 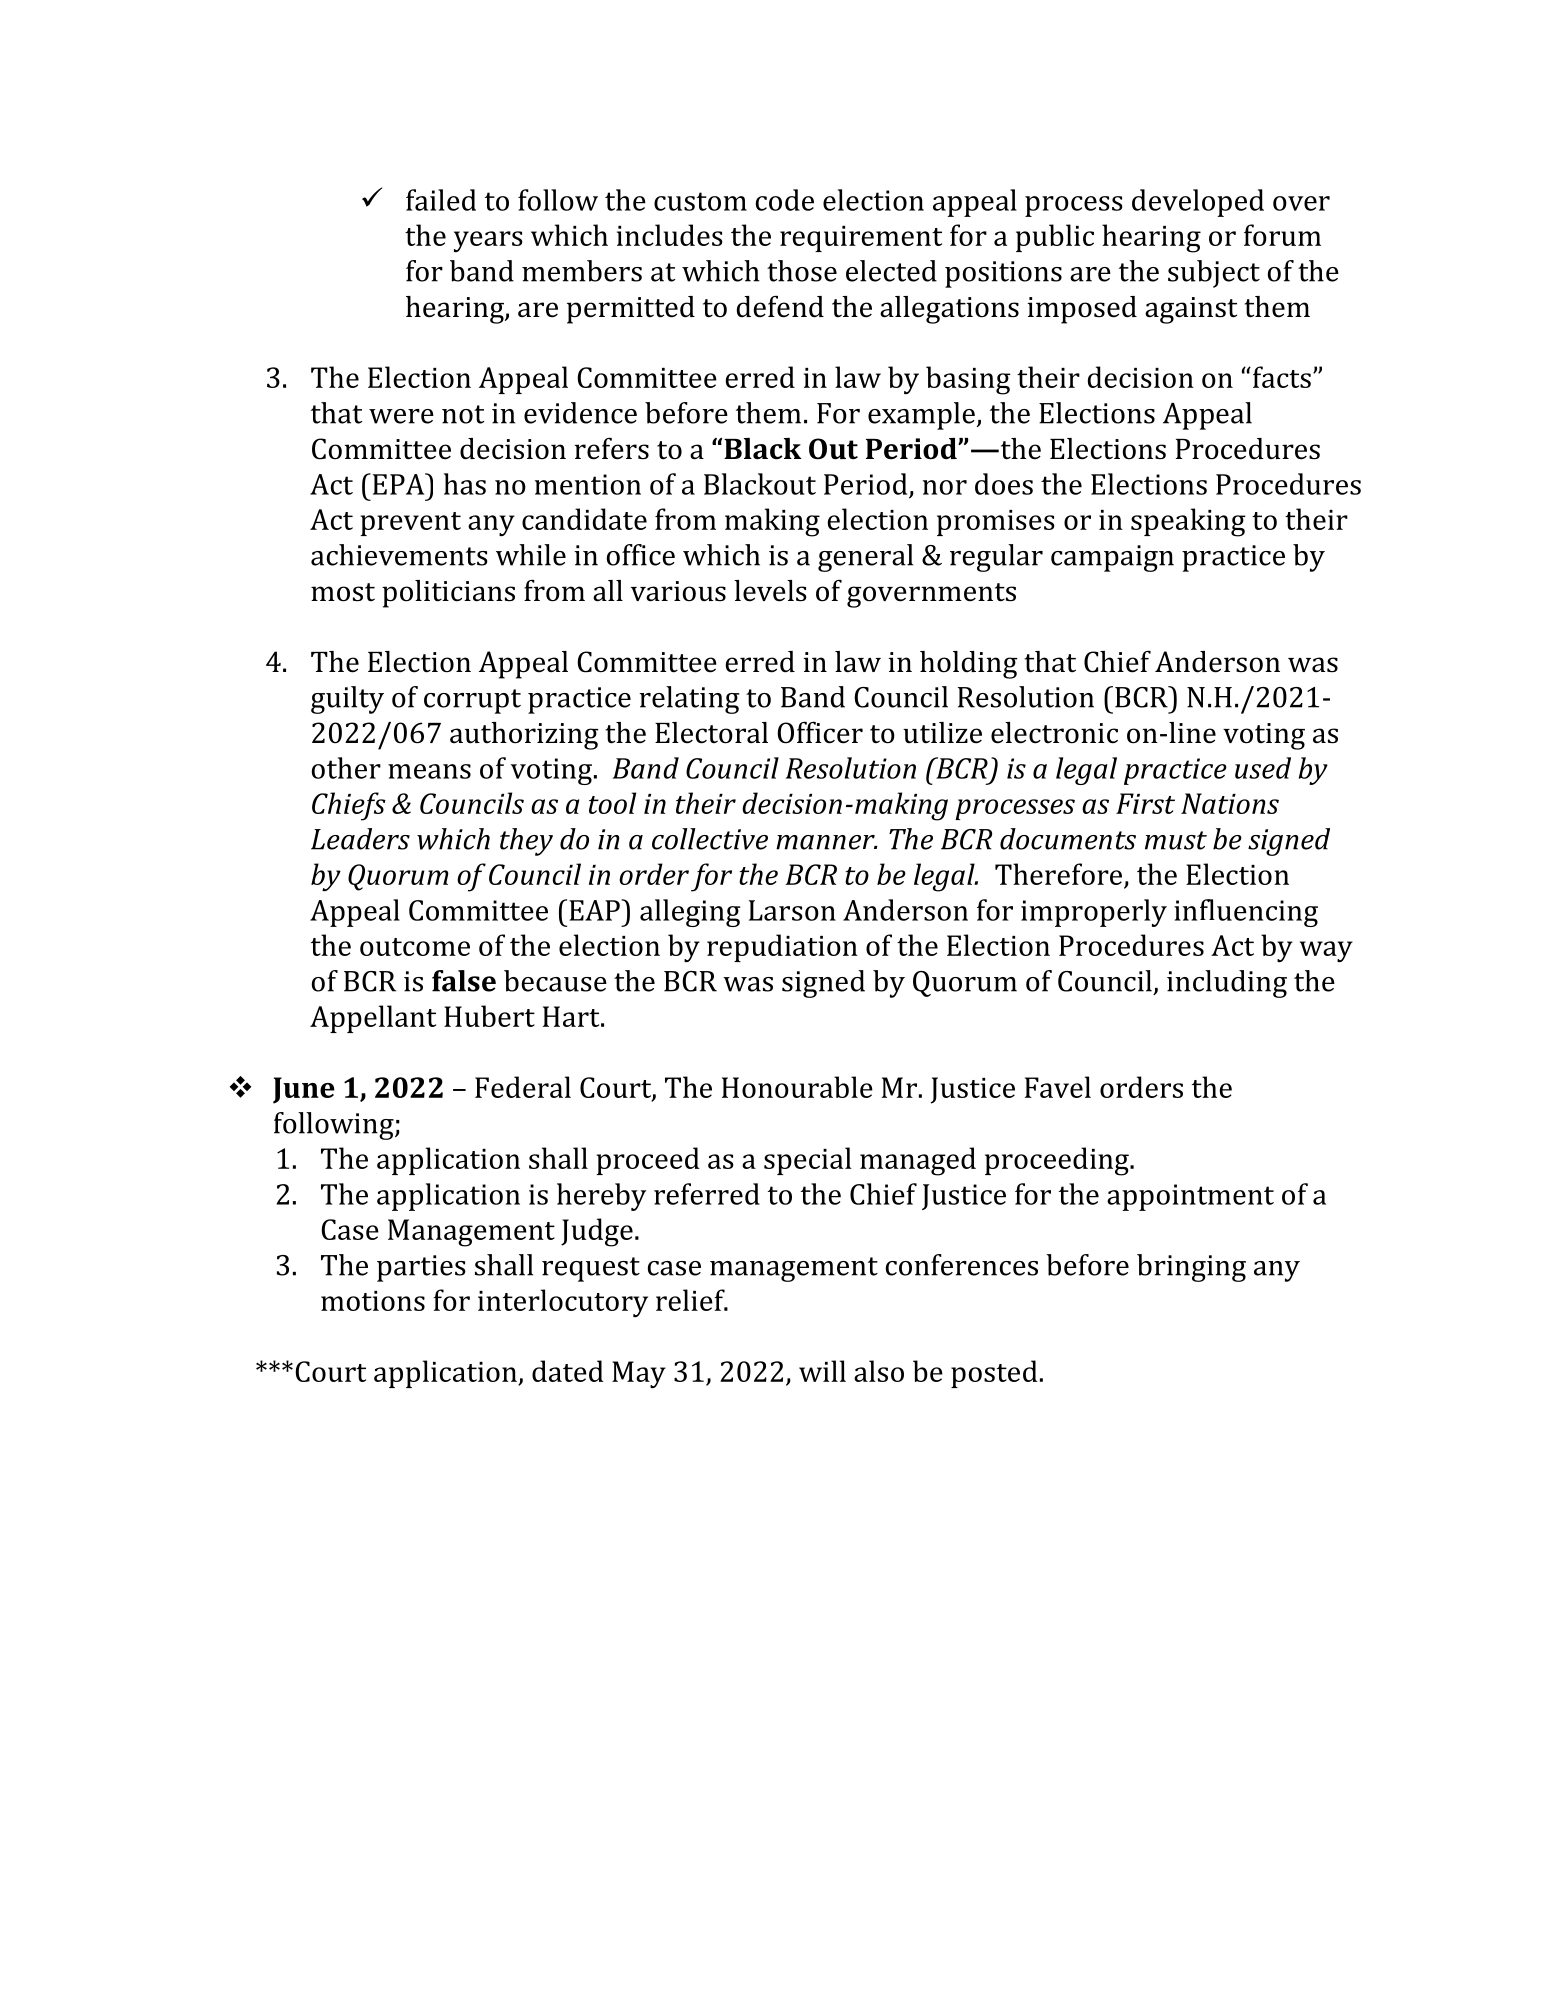 What do you see at coordinates (826, 842) in the screenshot?
I see `manner` at bounding box center [826, 842].
